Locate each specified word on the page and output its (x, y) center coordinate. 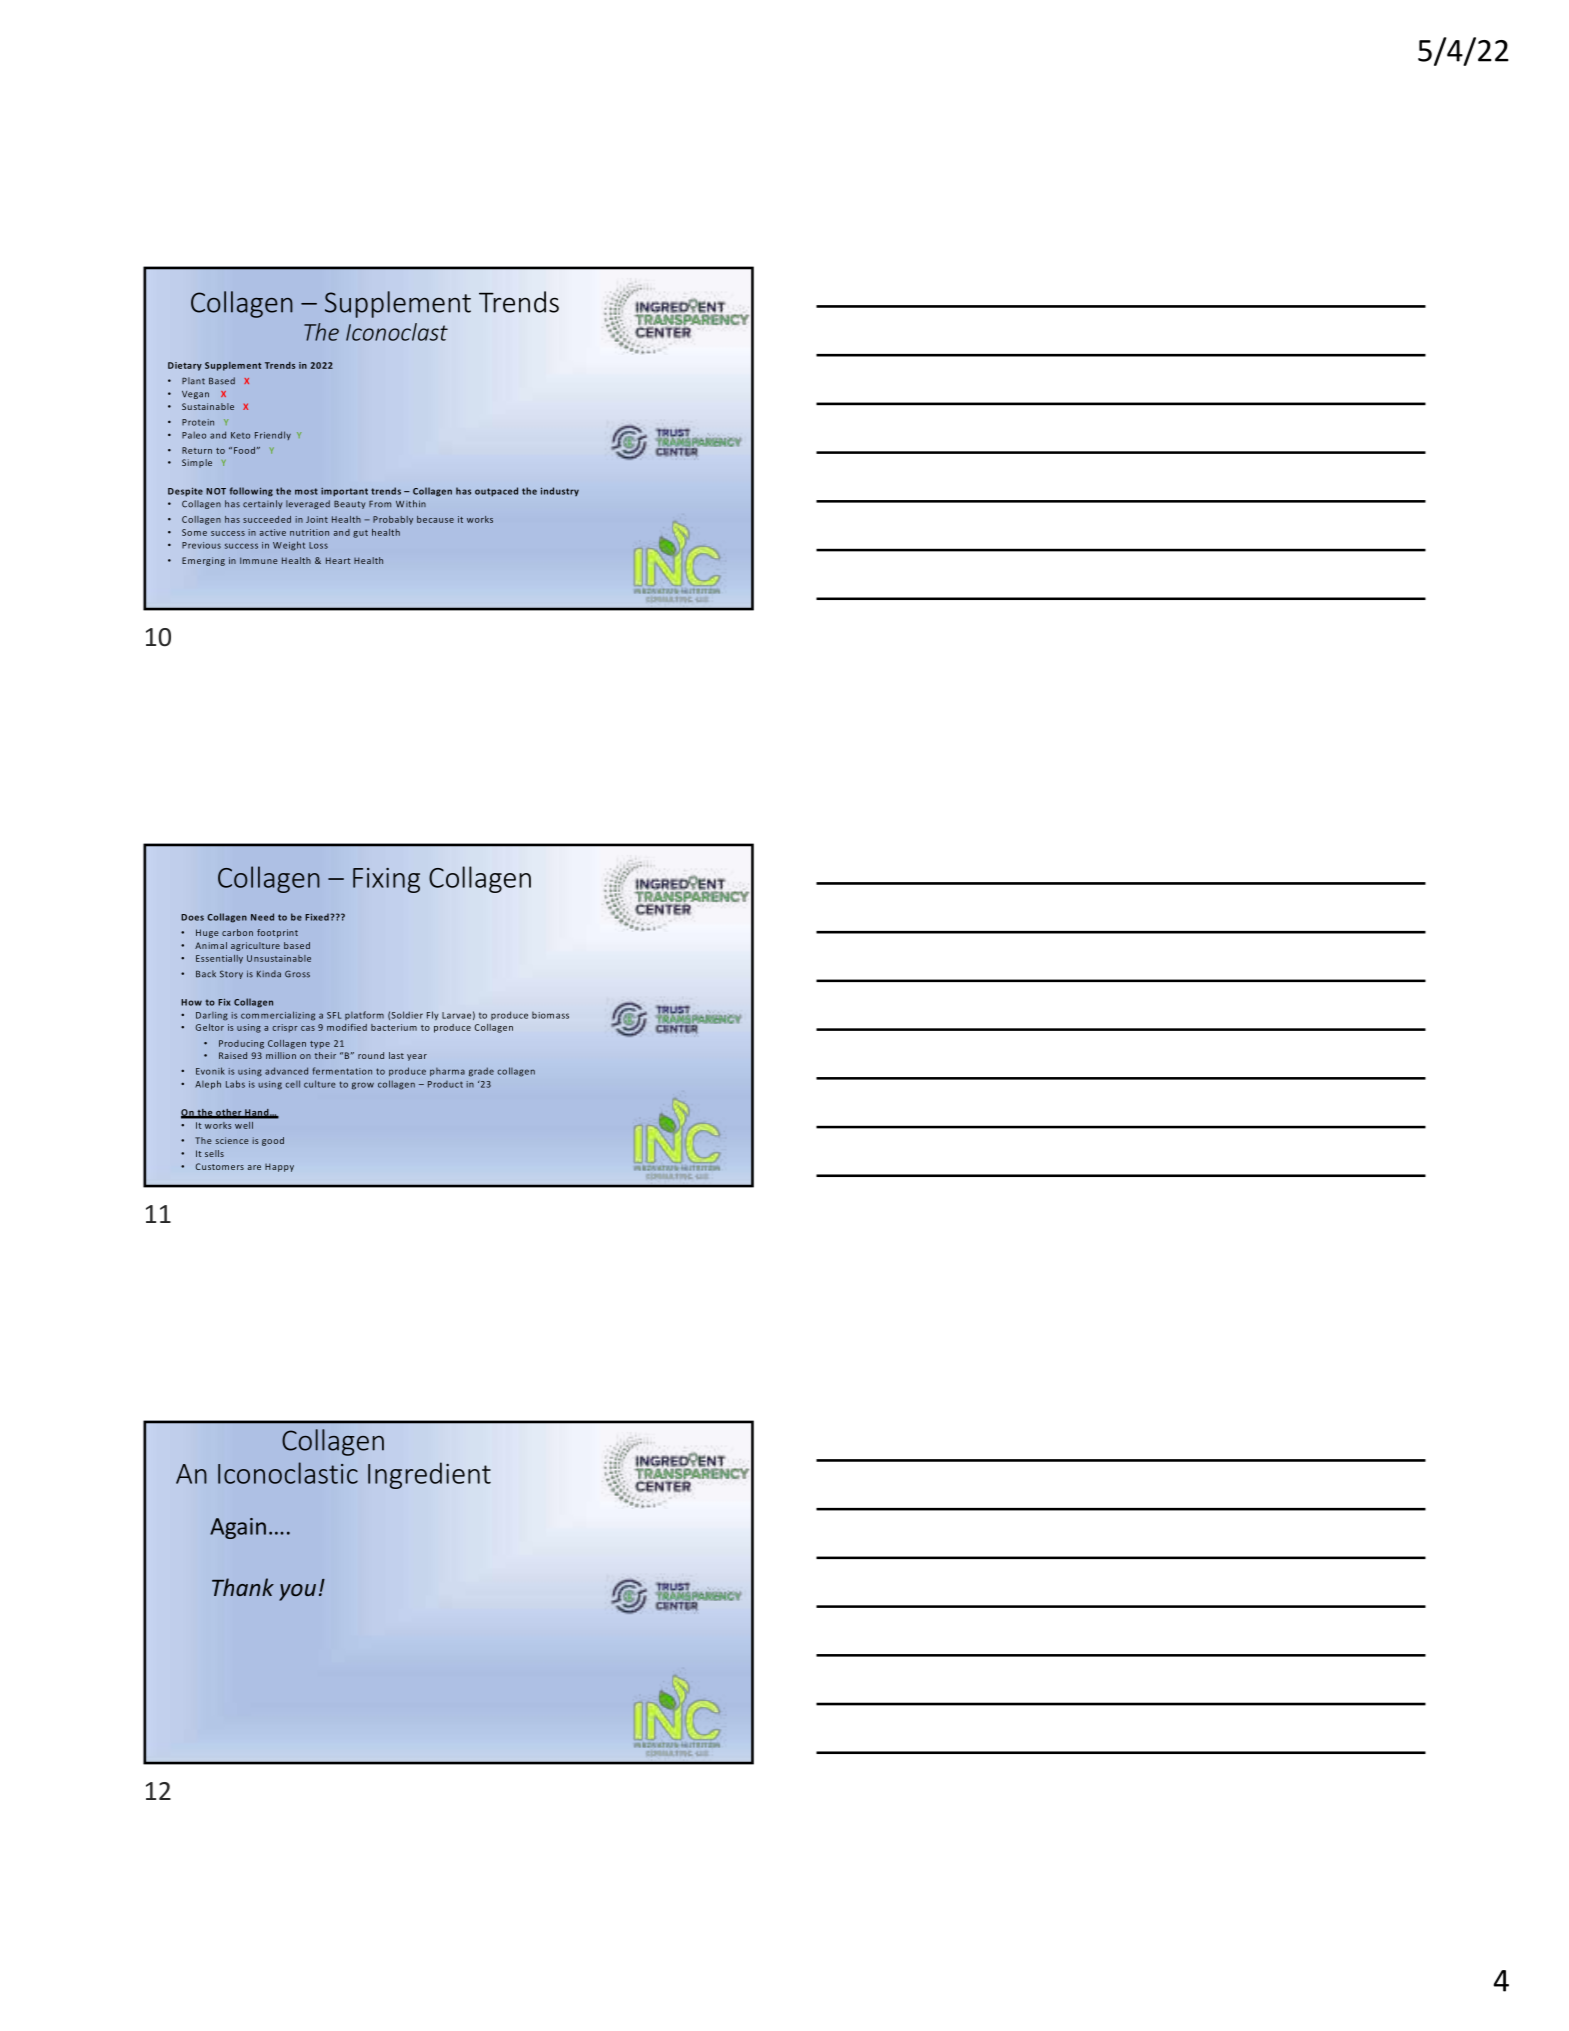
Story (231, 974)
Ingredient (429, 1475)
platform (364, 1015)
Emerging (203, 561)
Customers (220, 1166)
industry (560, 491)
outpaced (496, 492)
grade (481, 1072)
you (297, 1592)
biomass (550, 1015)
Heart (338, 560)
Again (238, 1528)
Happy (279, 1167)
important (344, 492)
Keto (240, 435)
